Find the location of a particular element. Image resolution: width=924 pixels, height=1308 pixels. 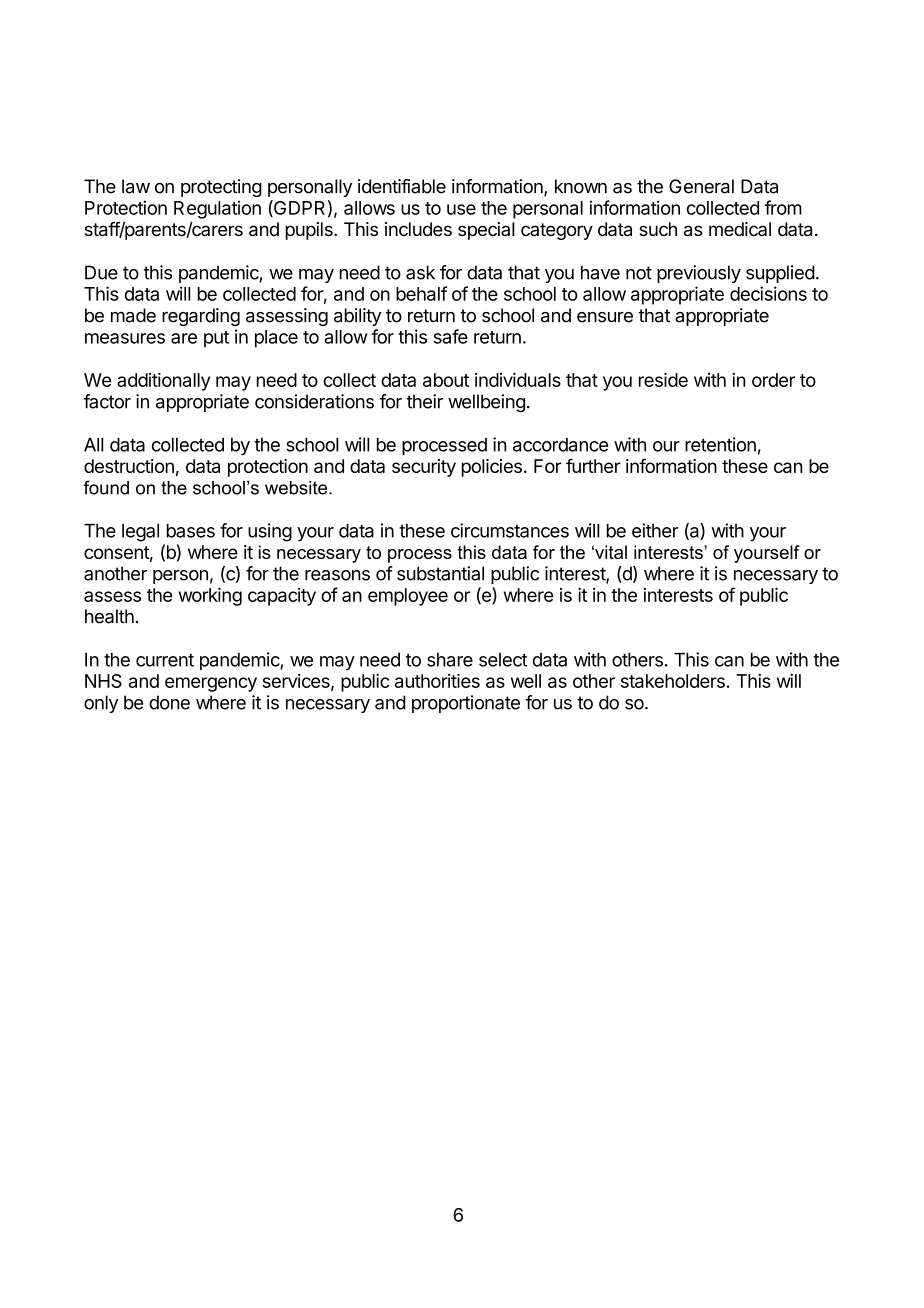

either is located at coordinates (655, 530).
